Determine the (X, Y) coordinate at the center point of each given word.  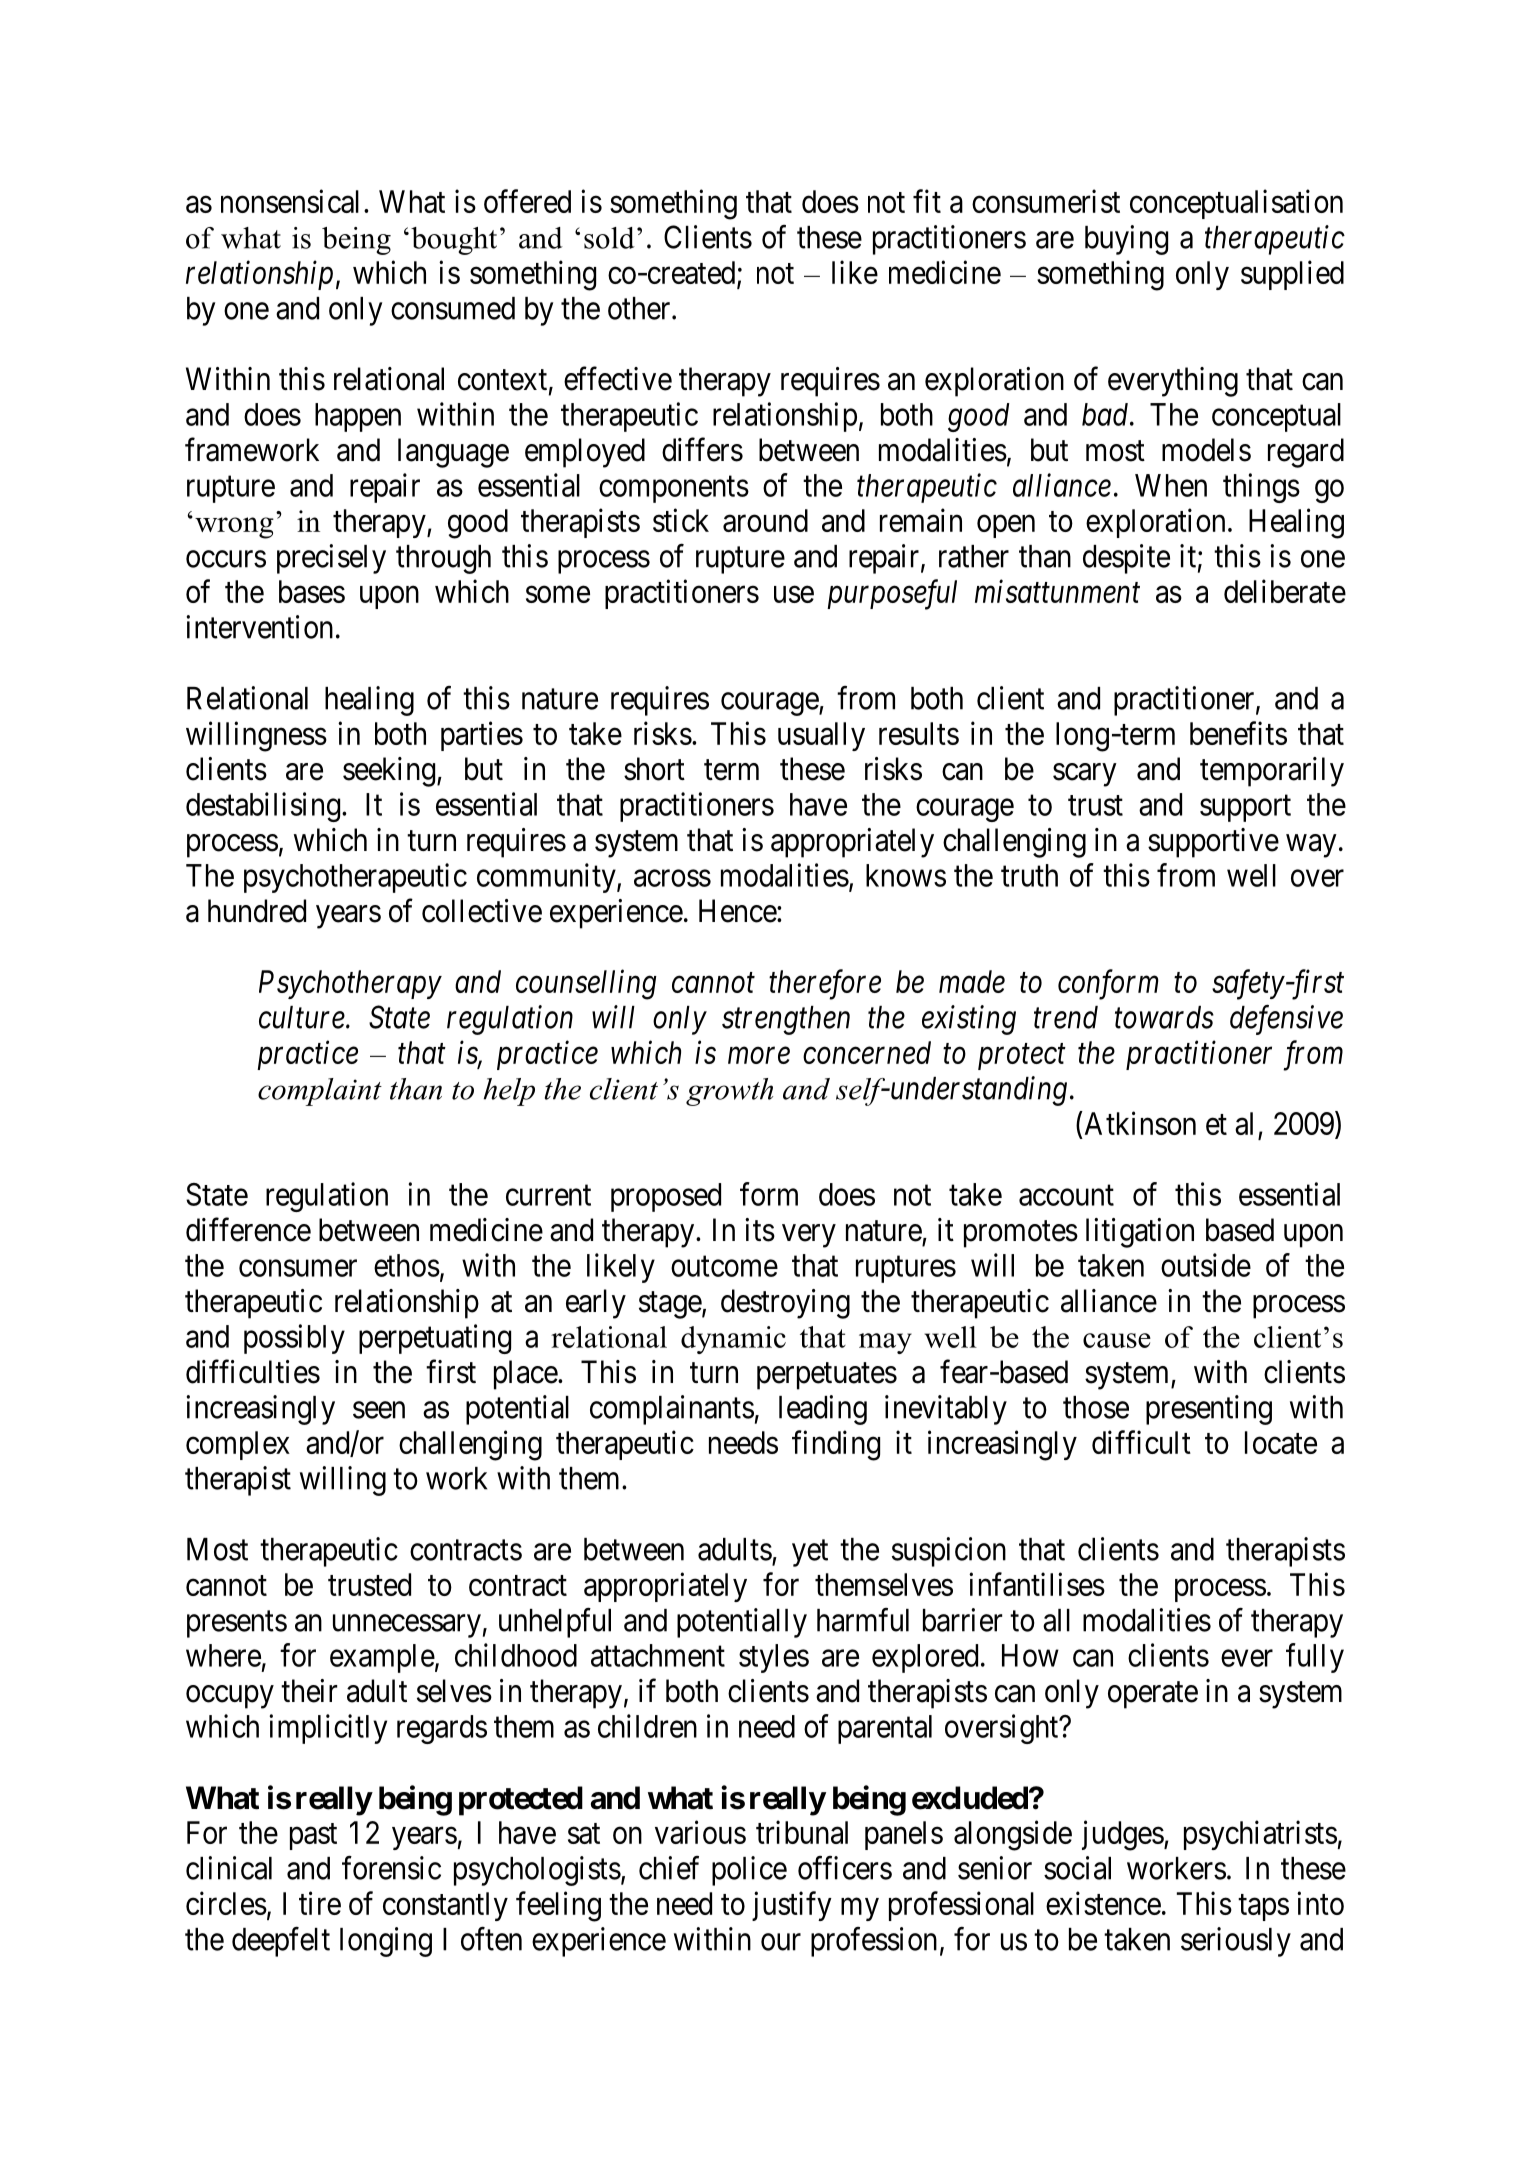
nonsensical (290, 201)
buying (1126, 240)
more (759, 1056)
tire (320, 1903)
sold (609, 238)
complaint (320, 1092)
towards (1164, 1017)
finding (836, 1445)
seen (379, 1410)
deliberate (1285, 591)
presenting (1209, 1410)
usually (821, 736)
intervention (259, 627)
